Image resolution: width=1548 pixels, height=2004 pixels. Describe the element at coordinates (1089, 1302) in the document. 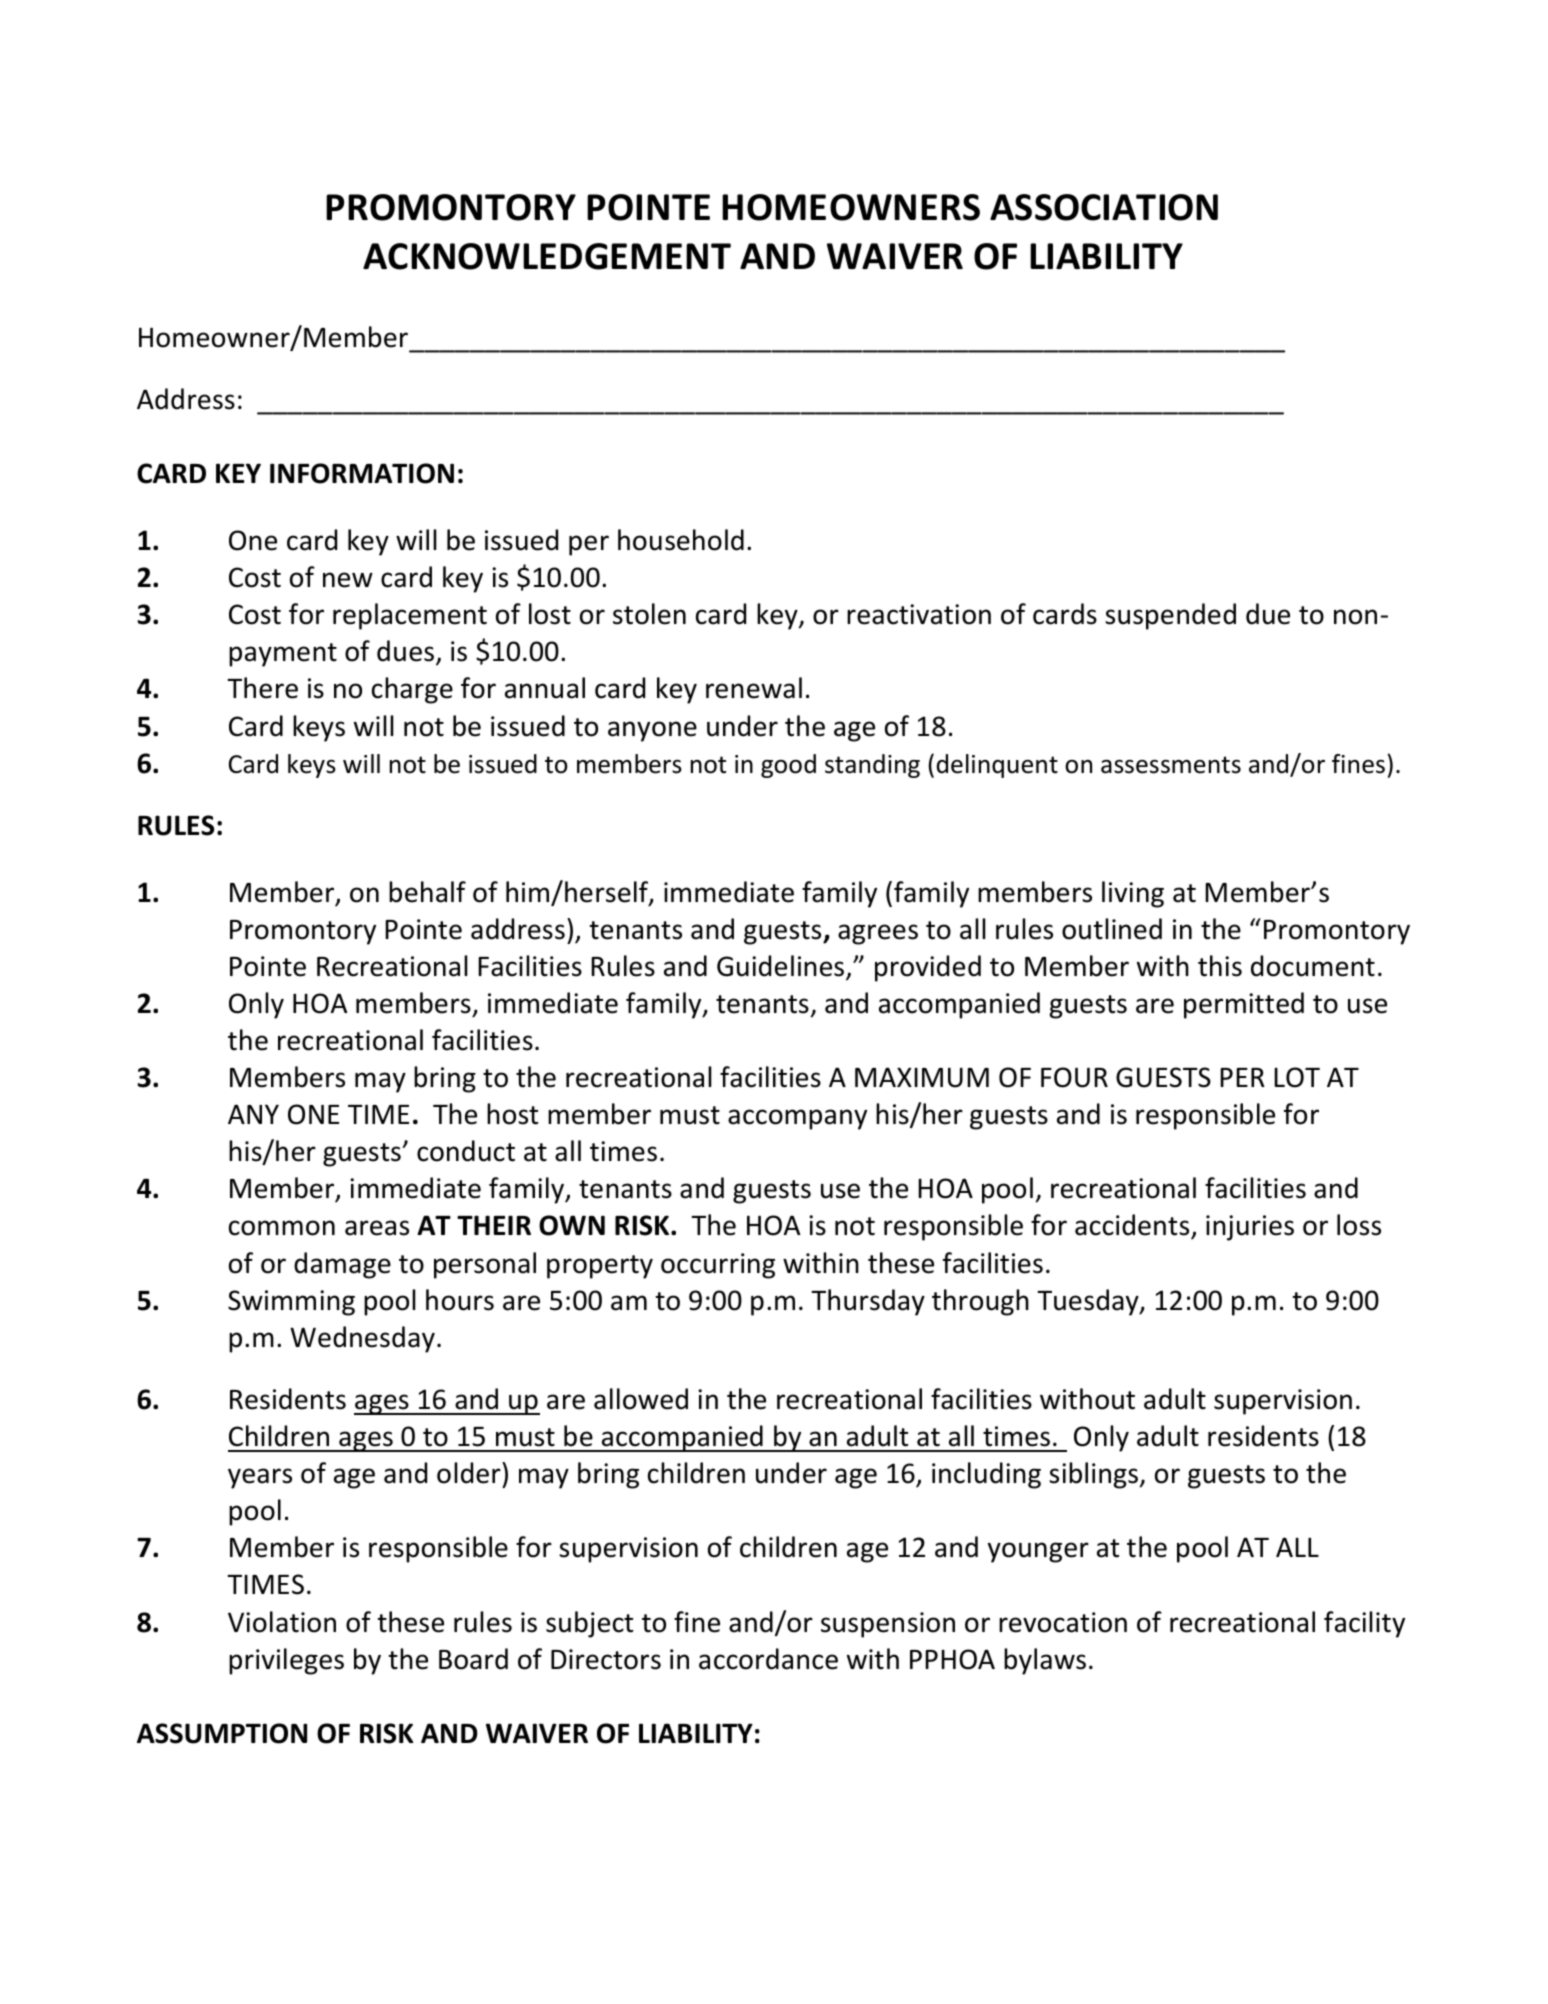

I see `Tuesday` at that location.
